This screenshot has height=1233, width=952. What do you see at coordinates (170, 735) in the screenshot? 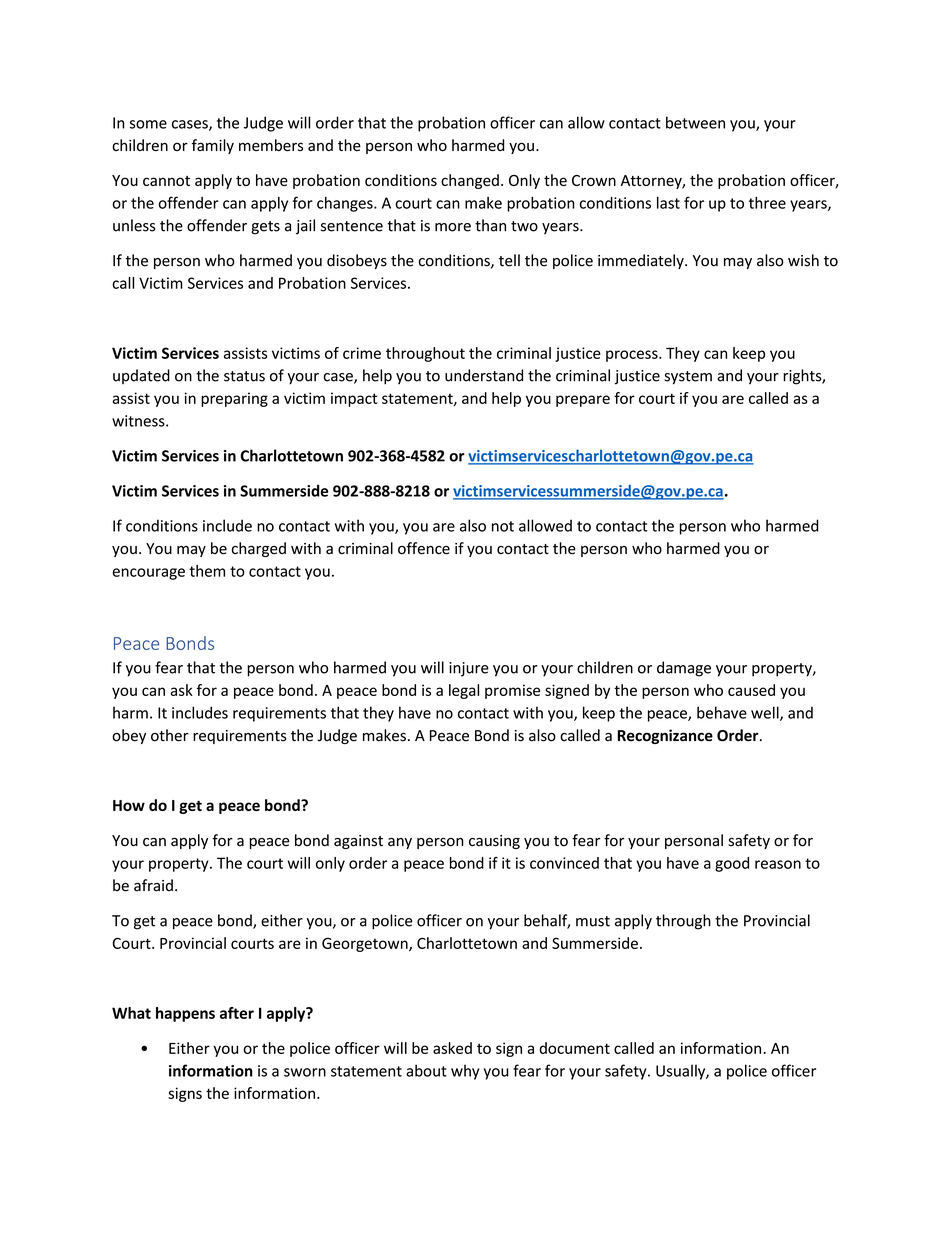
I see `other` at bounding box center [170, 735].
